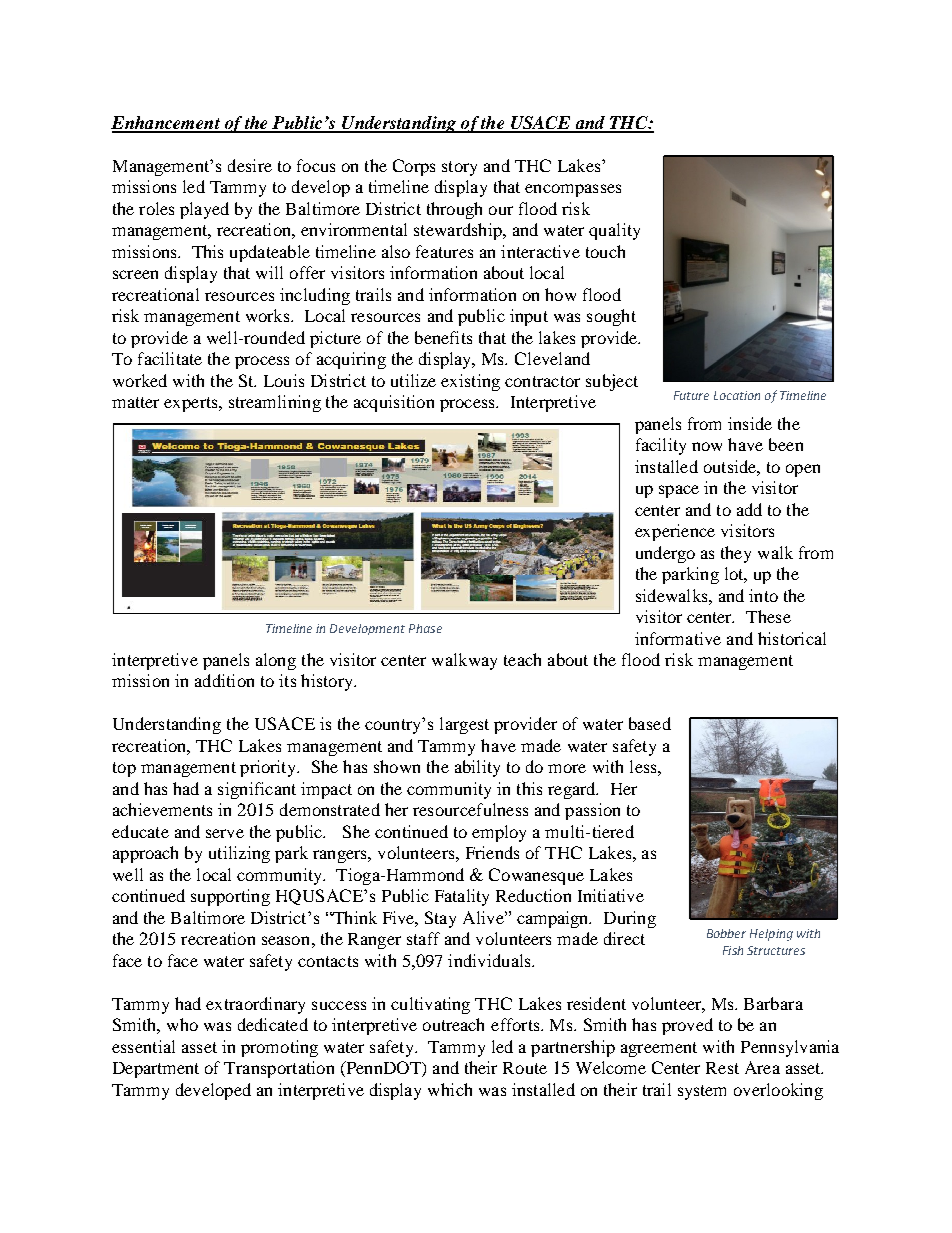 Image resolution: width=952 pixels, height=1233 pixels. I want to click on which, so click(450, 1089).
